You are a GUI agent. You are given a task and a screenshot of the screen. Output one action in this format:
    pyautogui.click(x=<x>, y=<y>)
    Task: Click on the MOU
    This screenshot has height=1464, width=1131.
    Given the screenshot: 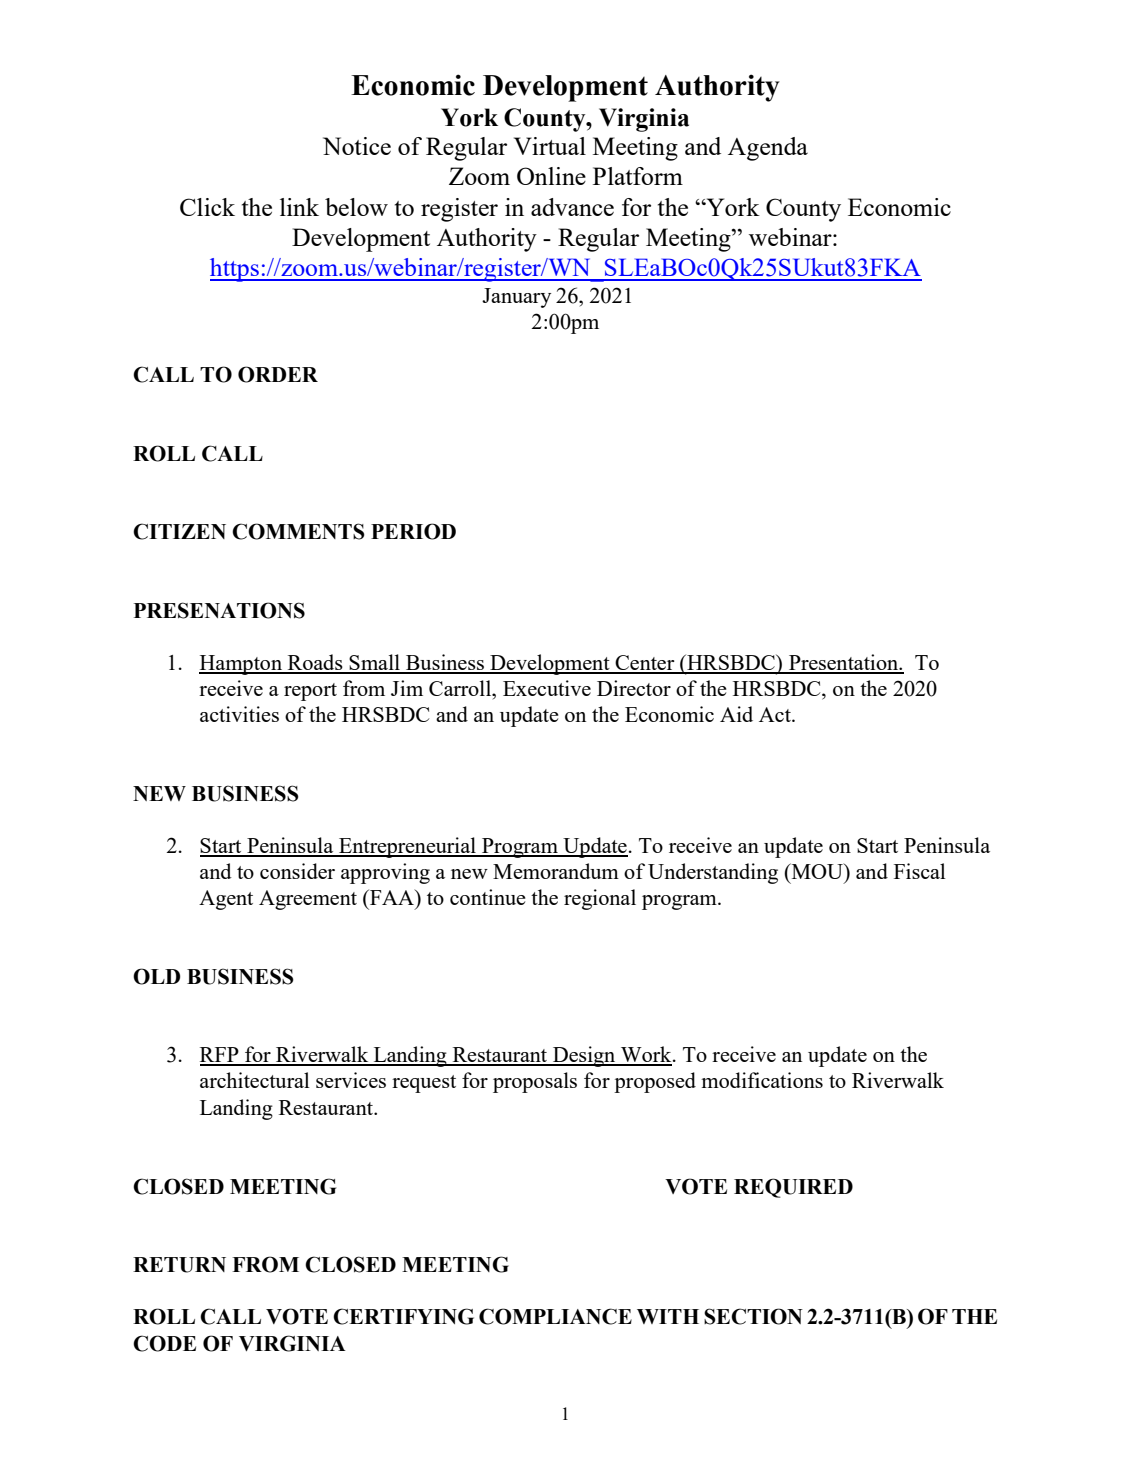 What is the action you would take?
    pyautogui.click(x=817, y=871)
